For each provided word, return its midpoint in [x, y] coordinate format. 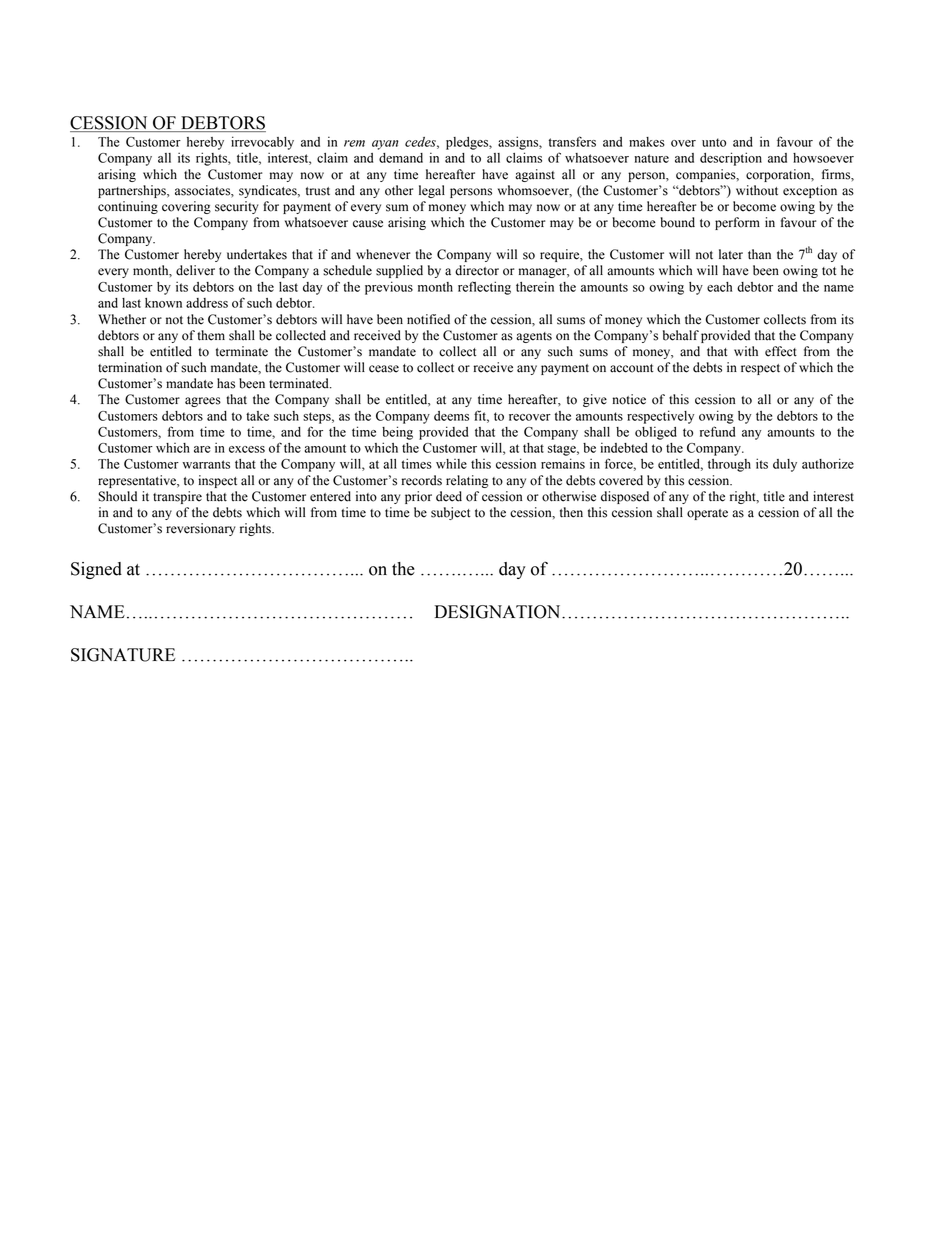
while [451, 464]
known [163, 303]
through [729, 465]
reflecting [484, 288]
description [731, 159]
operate [707, 514]
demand [401, 158]
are [202, 449]
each [719, 287]
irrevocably [262, 143]
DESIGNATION [499, 612]
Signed [96, 570]
